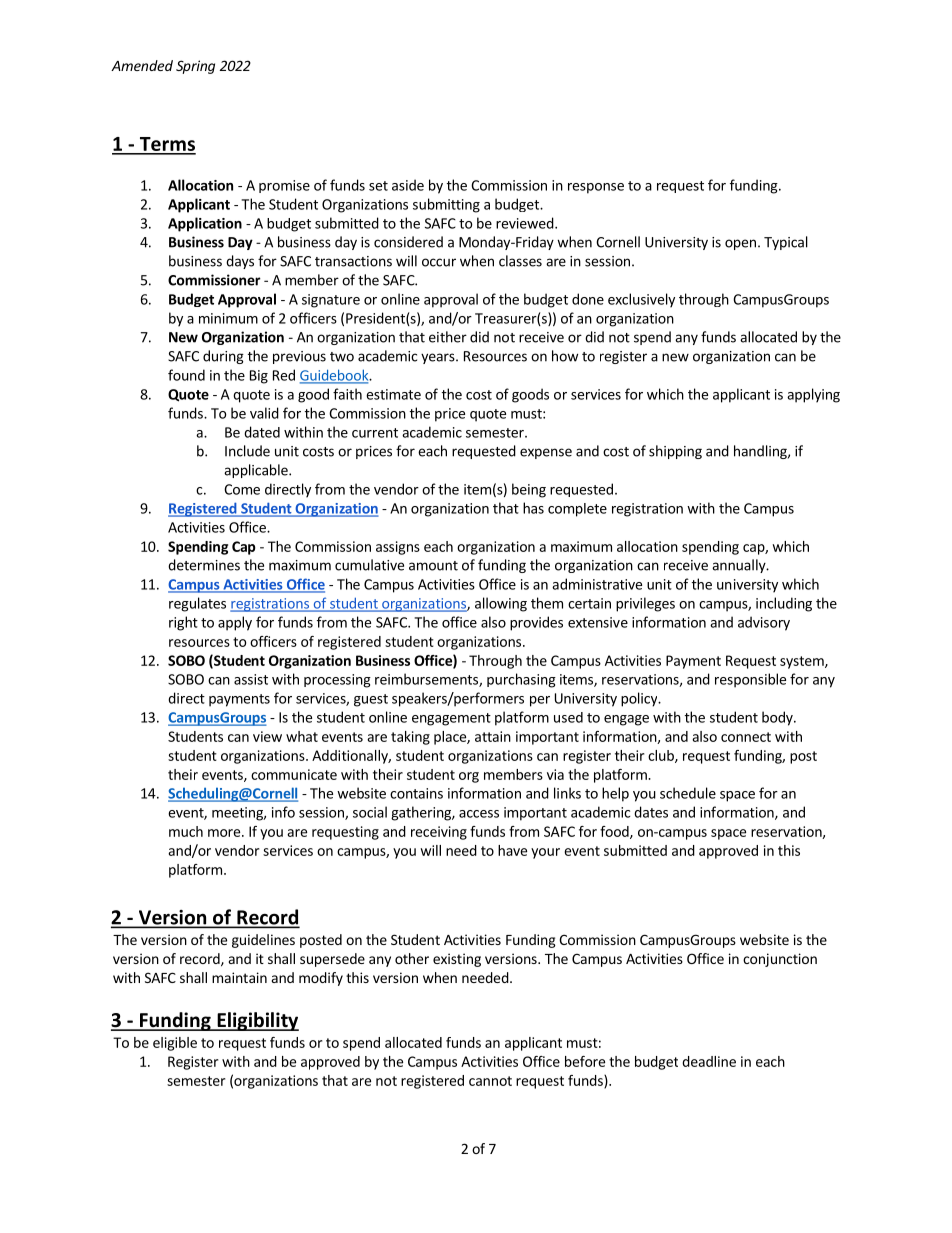 The height and width of the screenshot is (1233, 952). I want to click on access, so click(479, 814).
